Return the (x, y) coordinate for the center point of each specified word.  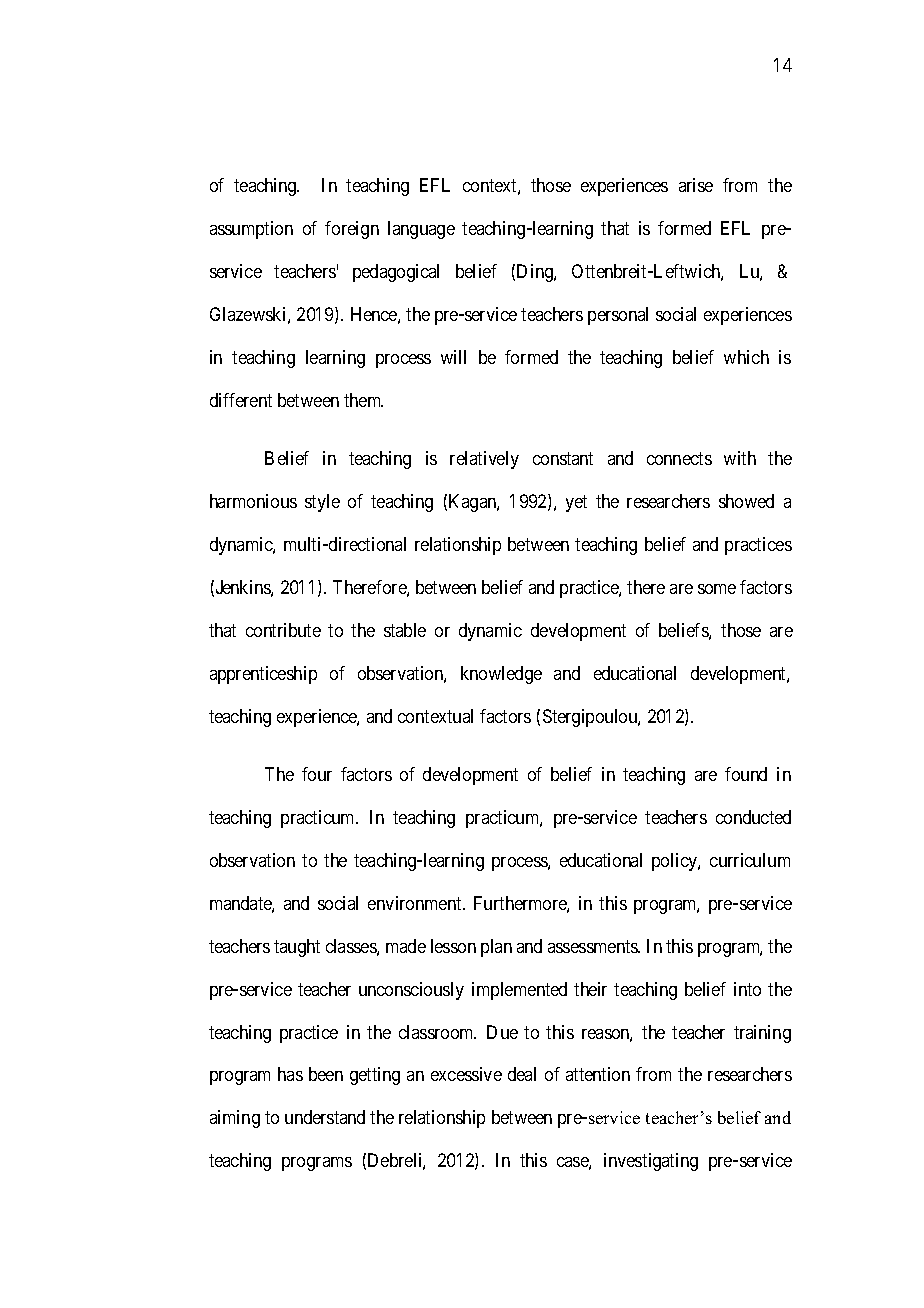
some (717, 589)
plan (496, 948)
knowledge (501, 675)
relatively (484, 460)
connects (679, 459)
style (322, 503)
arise (696, 185)
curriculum (750, 860)
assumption (251, 230)
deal (522, 1074)
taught (297, 948)
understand (325, 1117)
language (421, 230)
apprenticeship (263, 675)
